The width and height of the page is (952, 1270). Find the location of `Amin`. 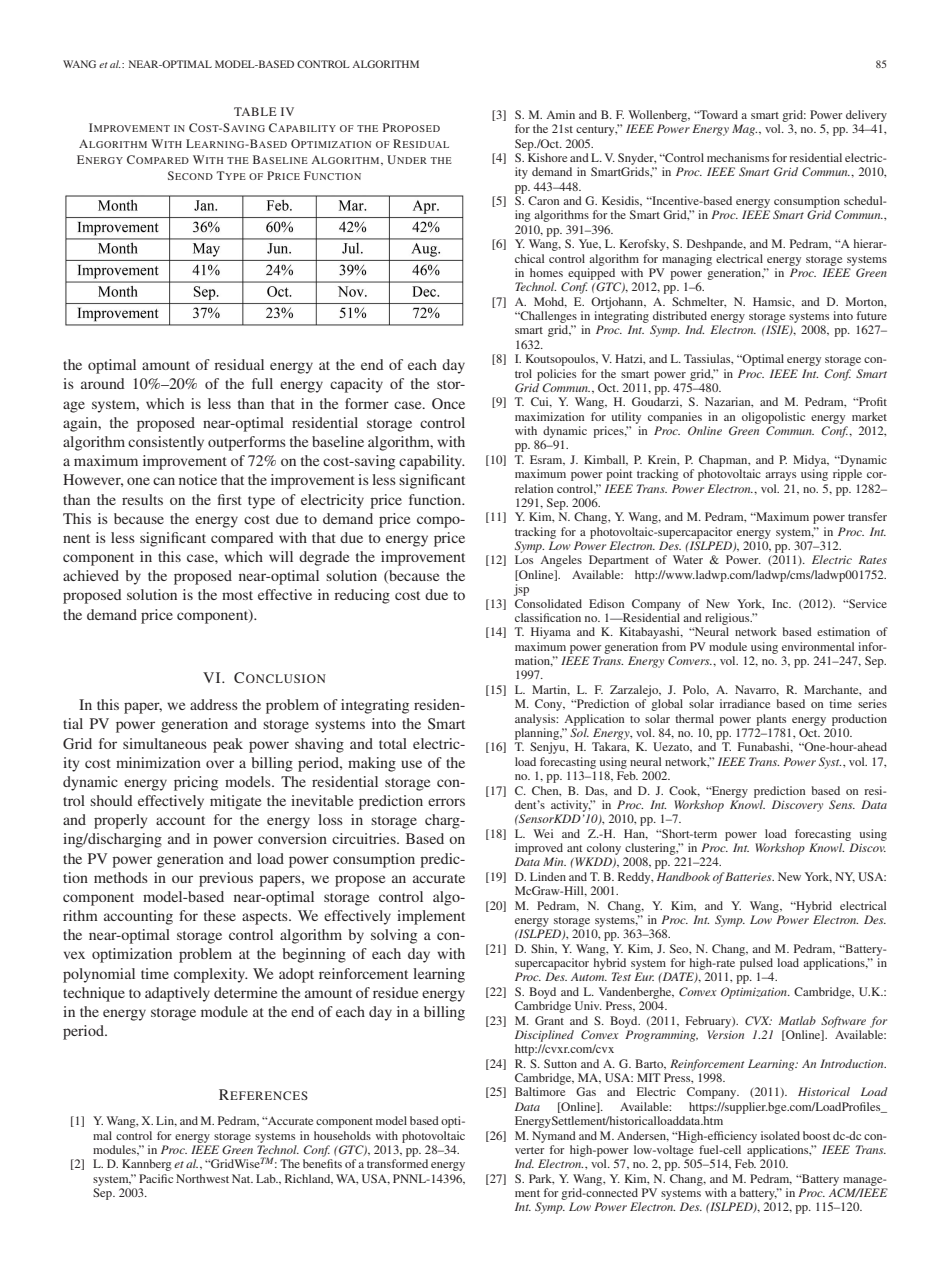

Amin is located at coordinates (560, 114).
